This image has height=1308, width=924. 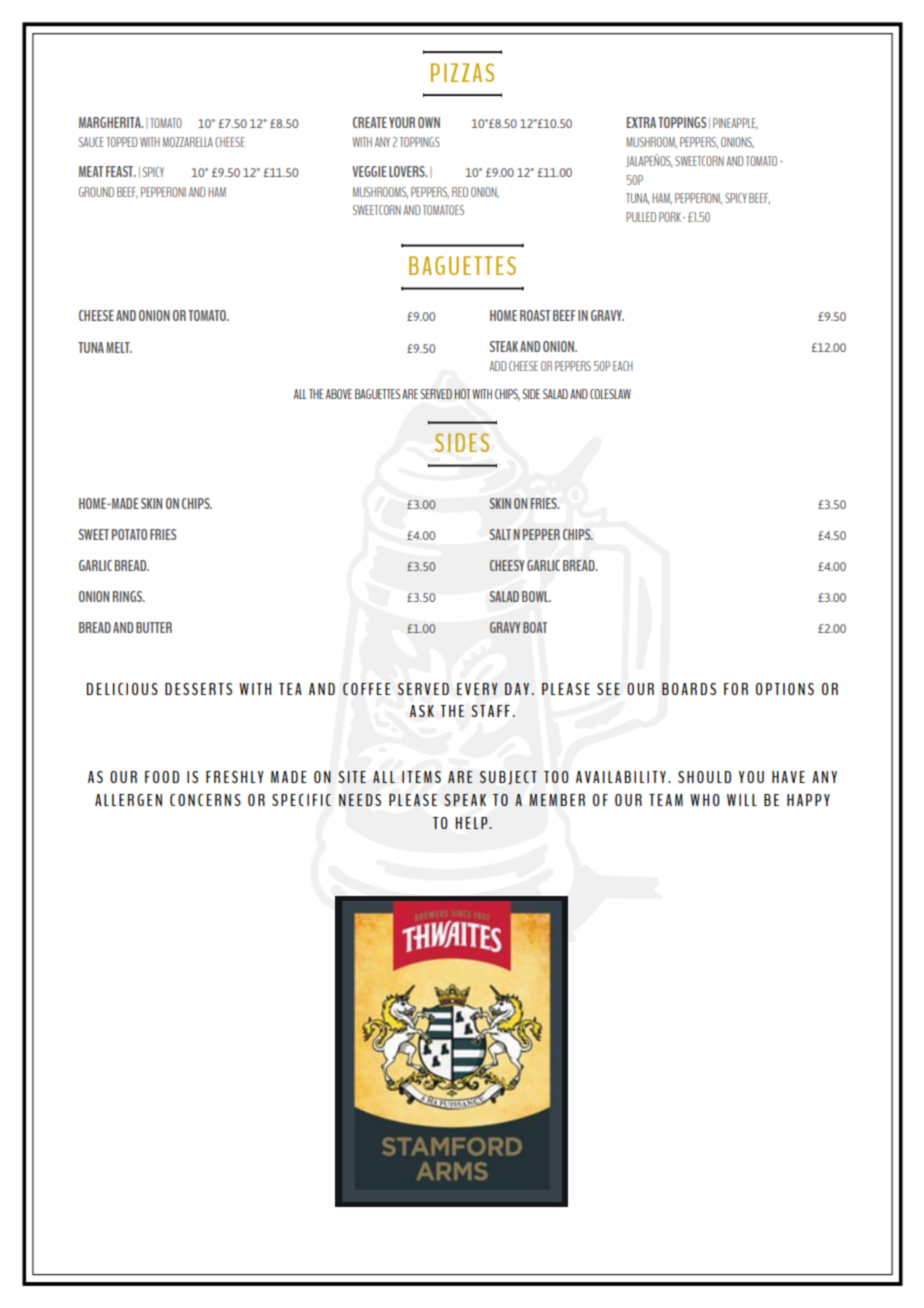 What do you see at coordinates (162, 777) in the image?
I see `FOOD` at bounding box center [162, 777].
